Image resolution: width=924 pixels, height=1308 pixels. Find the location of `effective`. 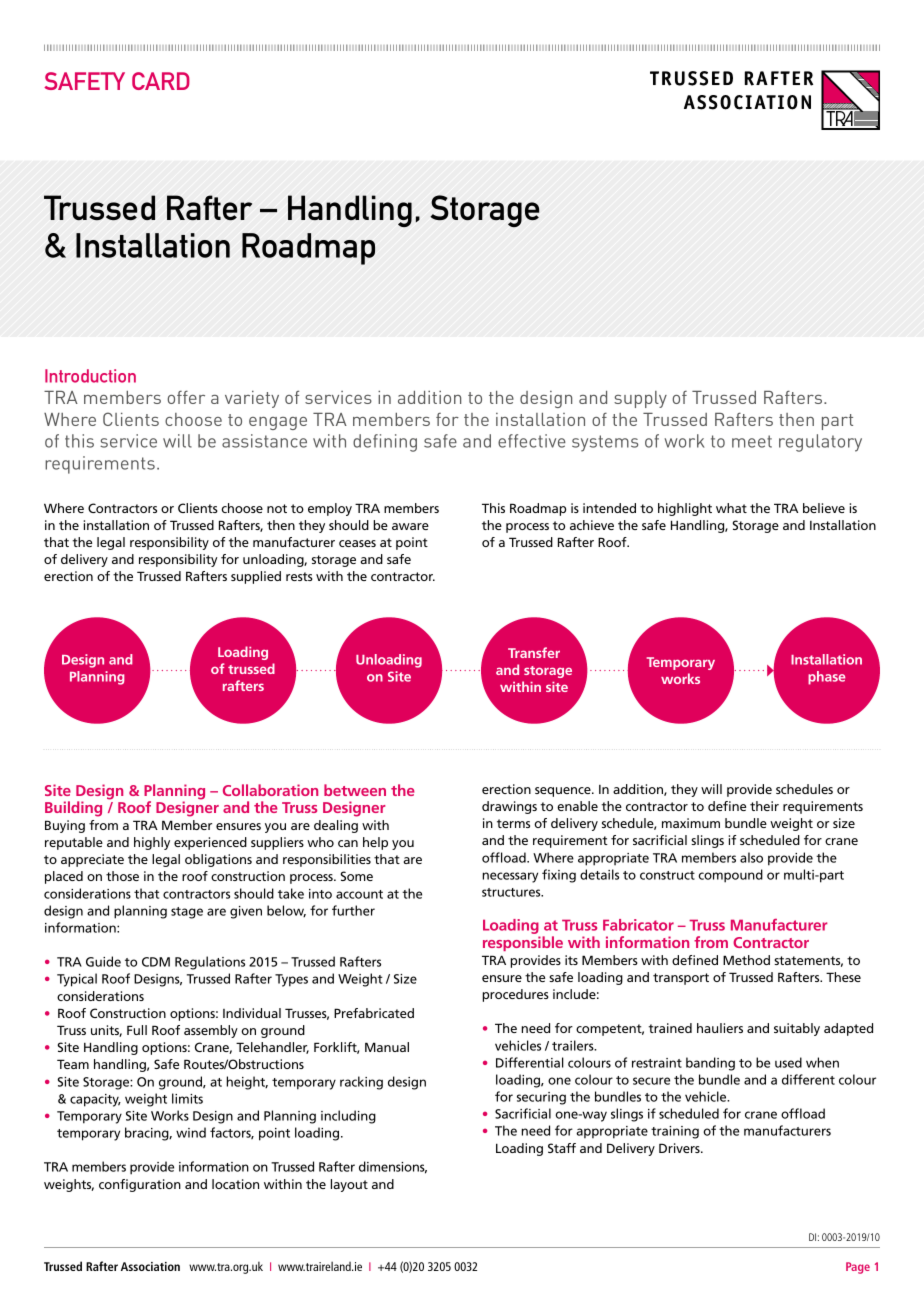

effective is located at coordinates (532, 441).
